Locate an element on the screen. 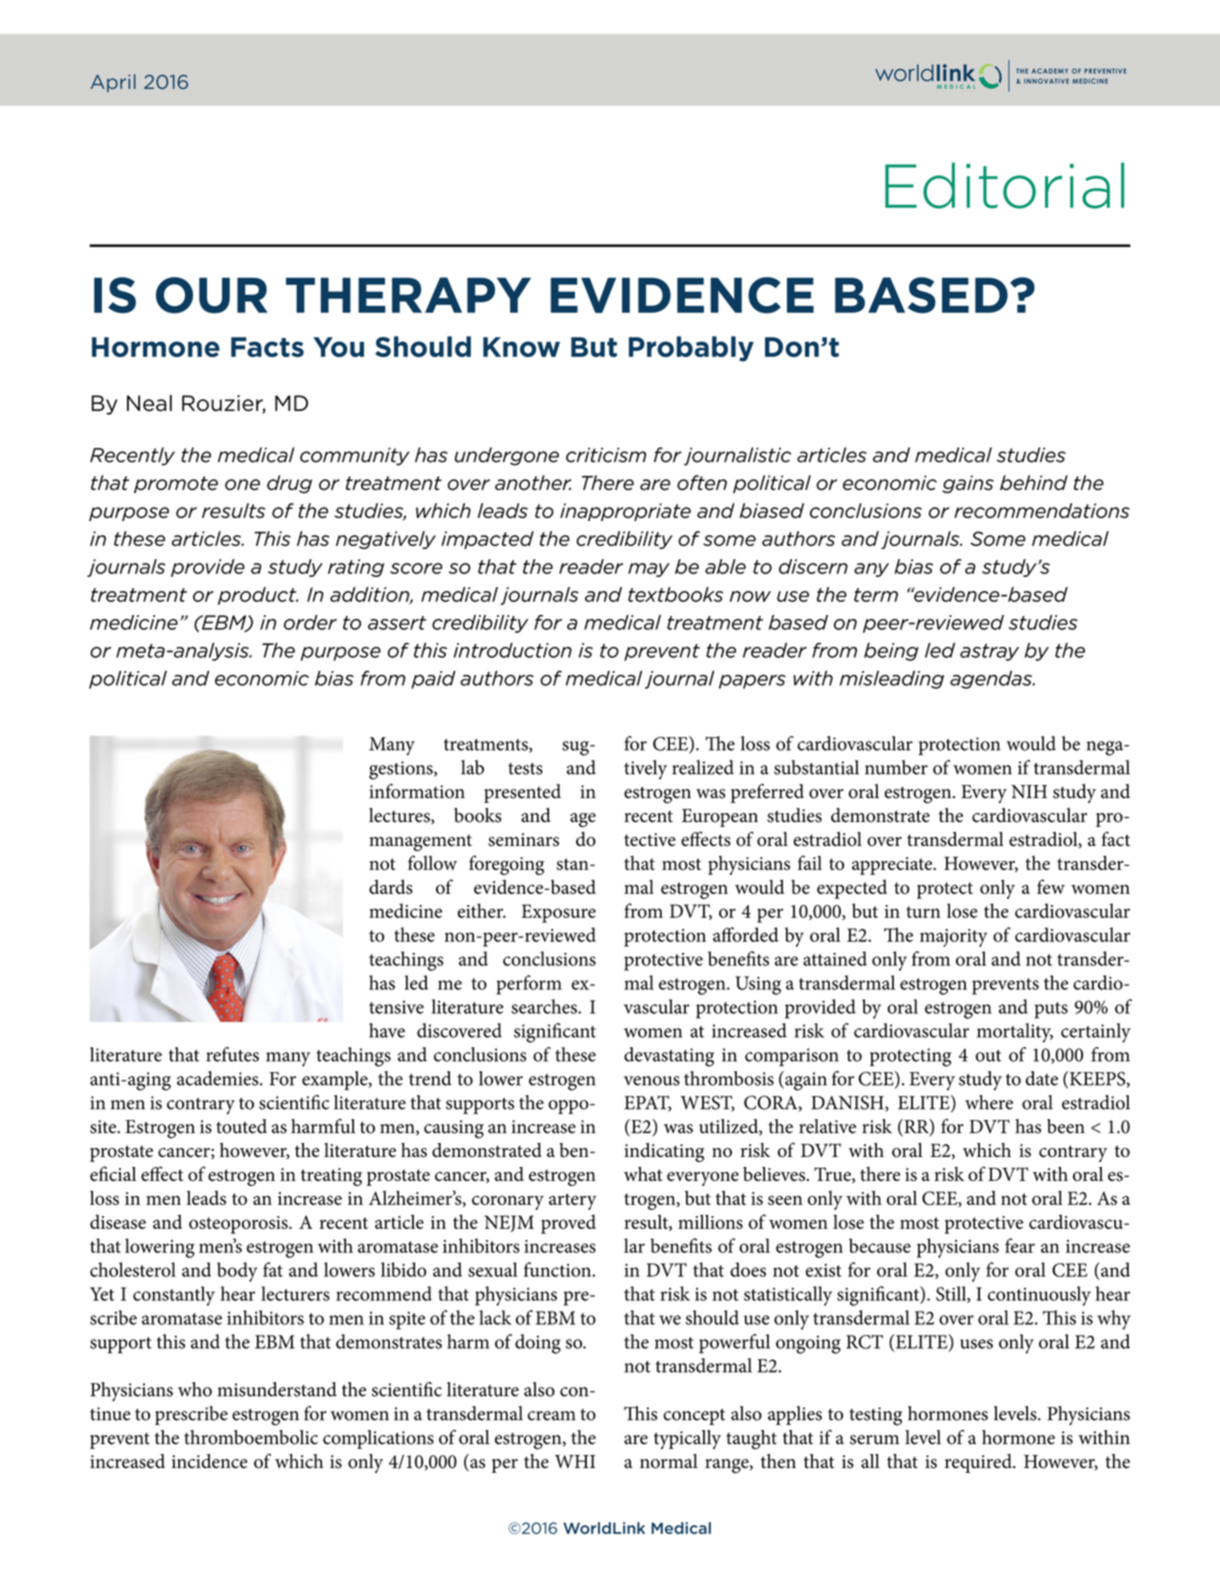 This screenshot has width=1220, height=1579. may is located at coordinates (649, 570).
